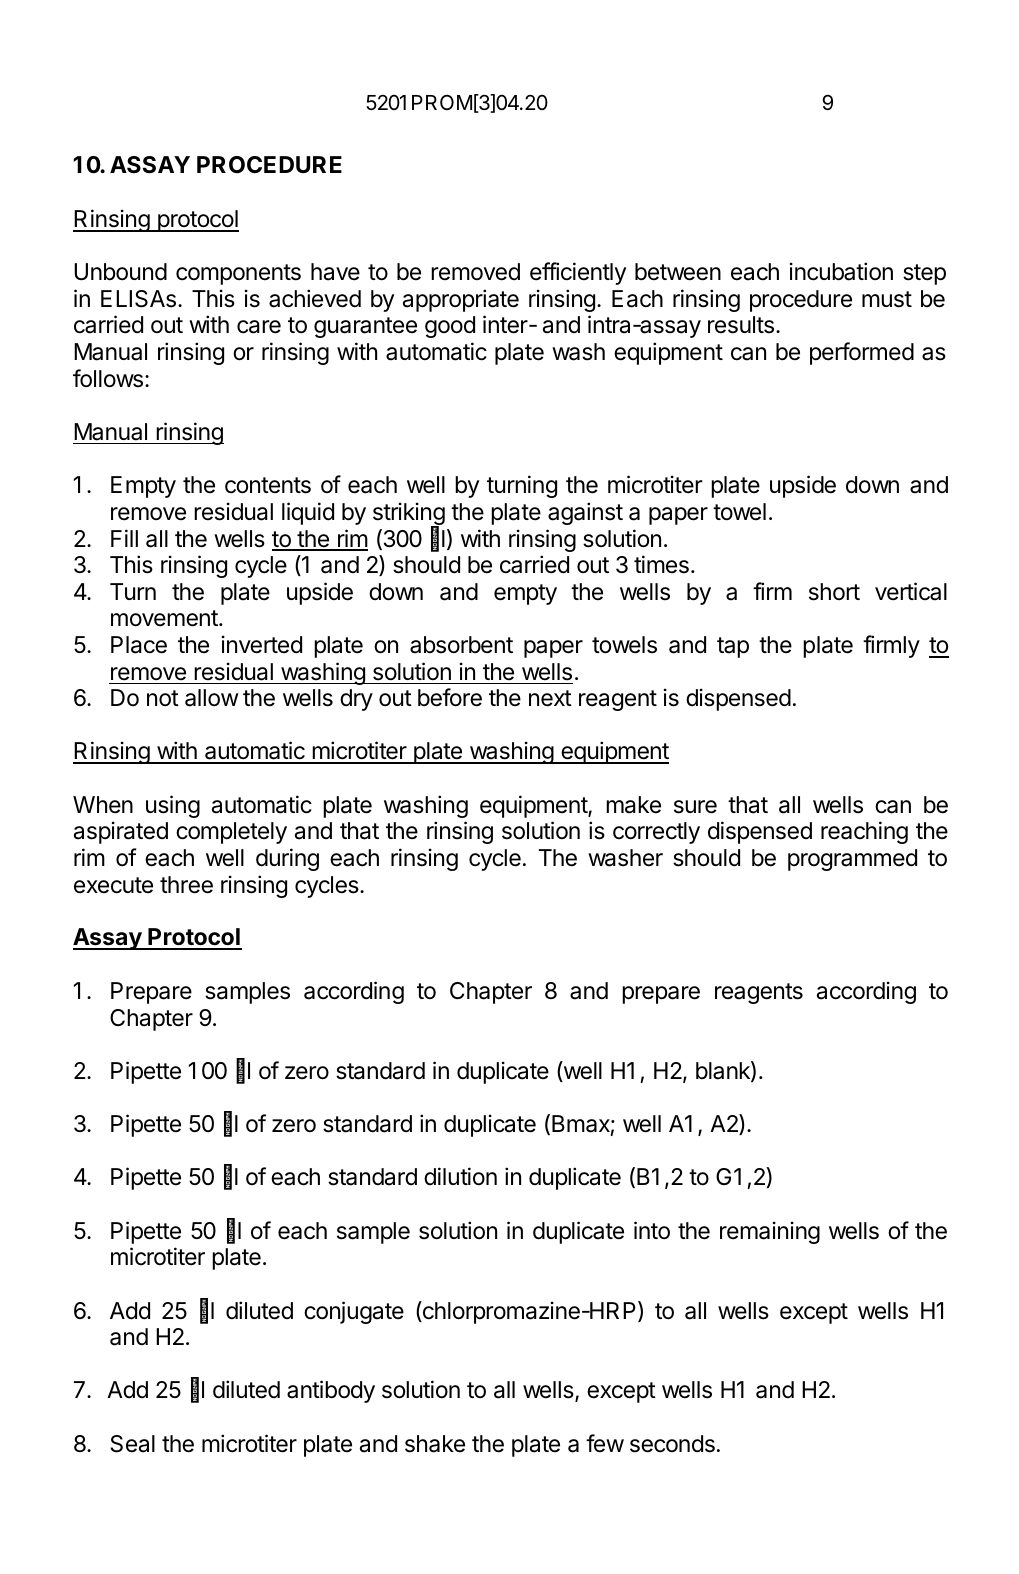  I want to click on components, so click(238, 274).
